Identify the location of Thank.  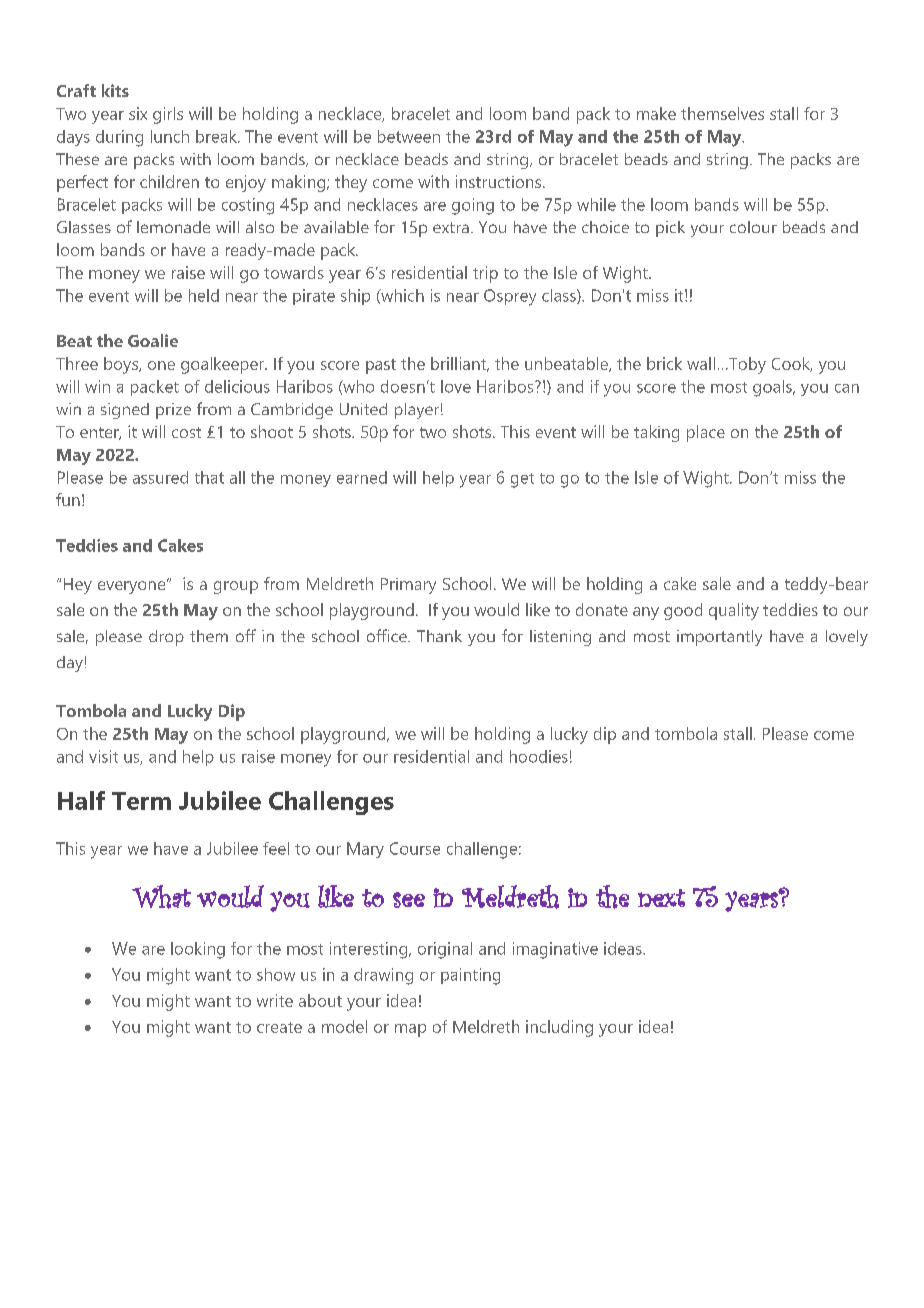
(439, 636).
